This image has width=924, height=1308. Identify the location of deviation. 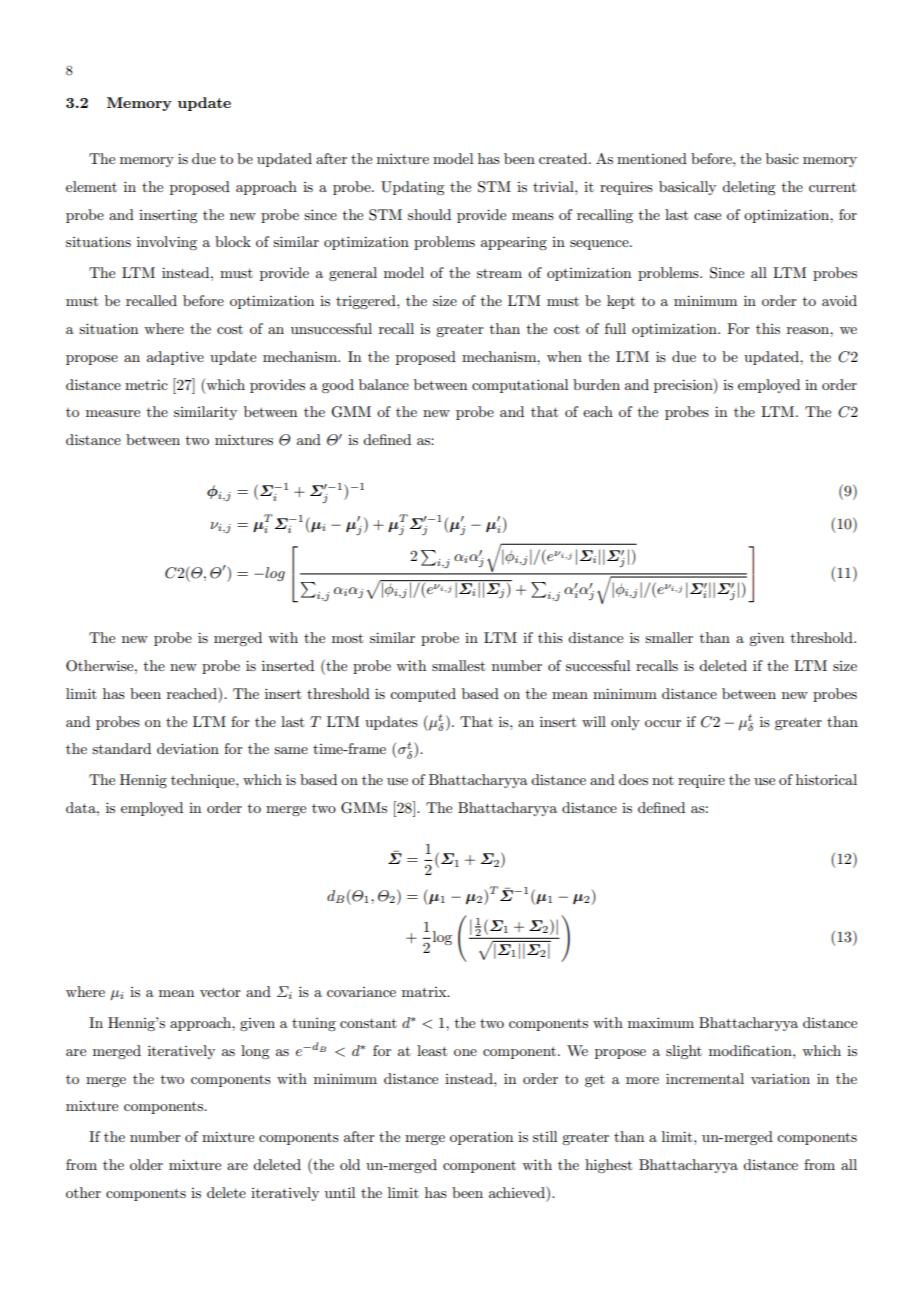
(188, 748).
